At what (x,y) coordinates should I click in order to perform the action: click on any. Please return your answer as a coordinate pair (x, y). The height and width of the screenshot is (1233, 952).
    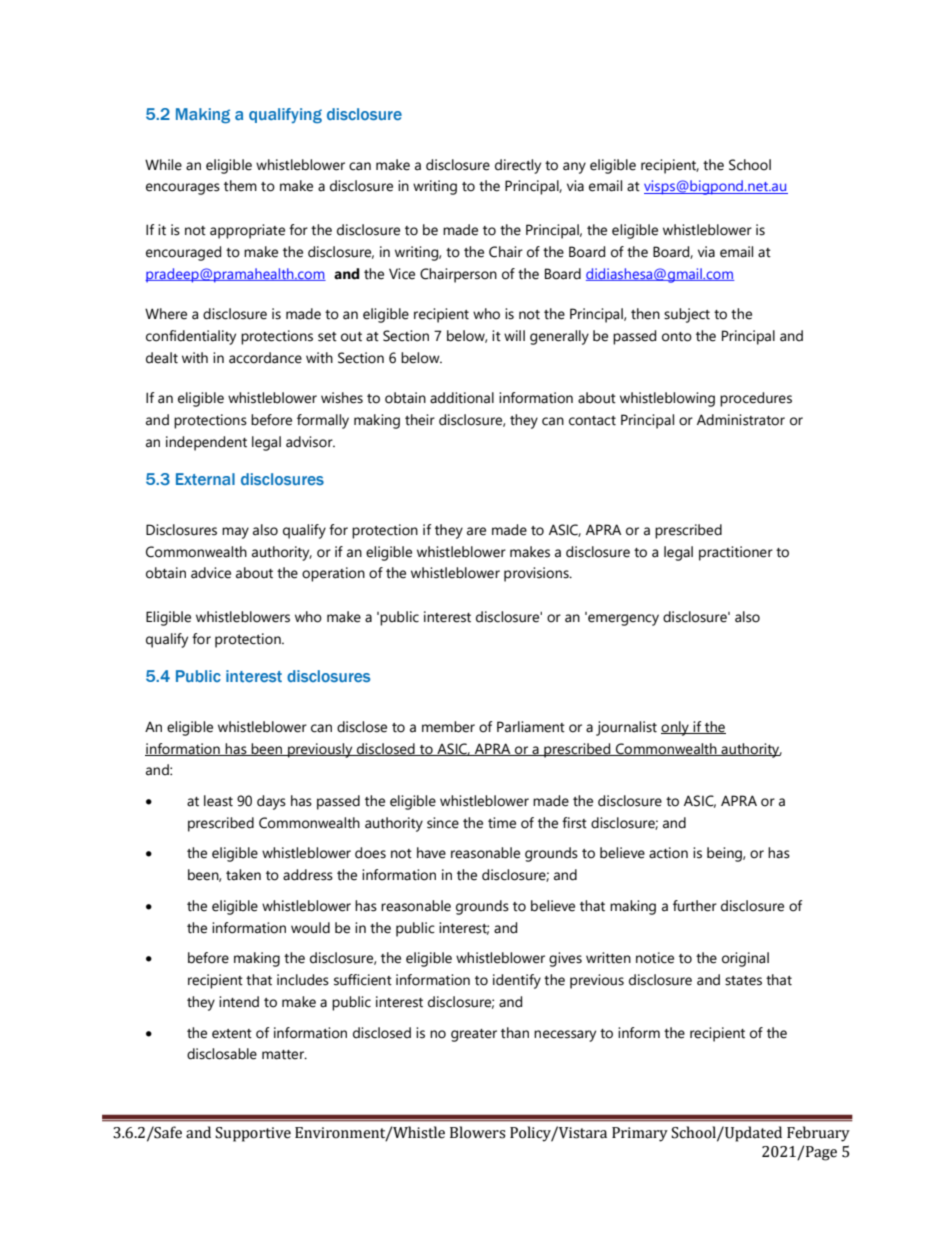
    Looking at the image, I should click on (574, 168).
